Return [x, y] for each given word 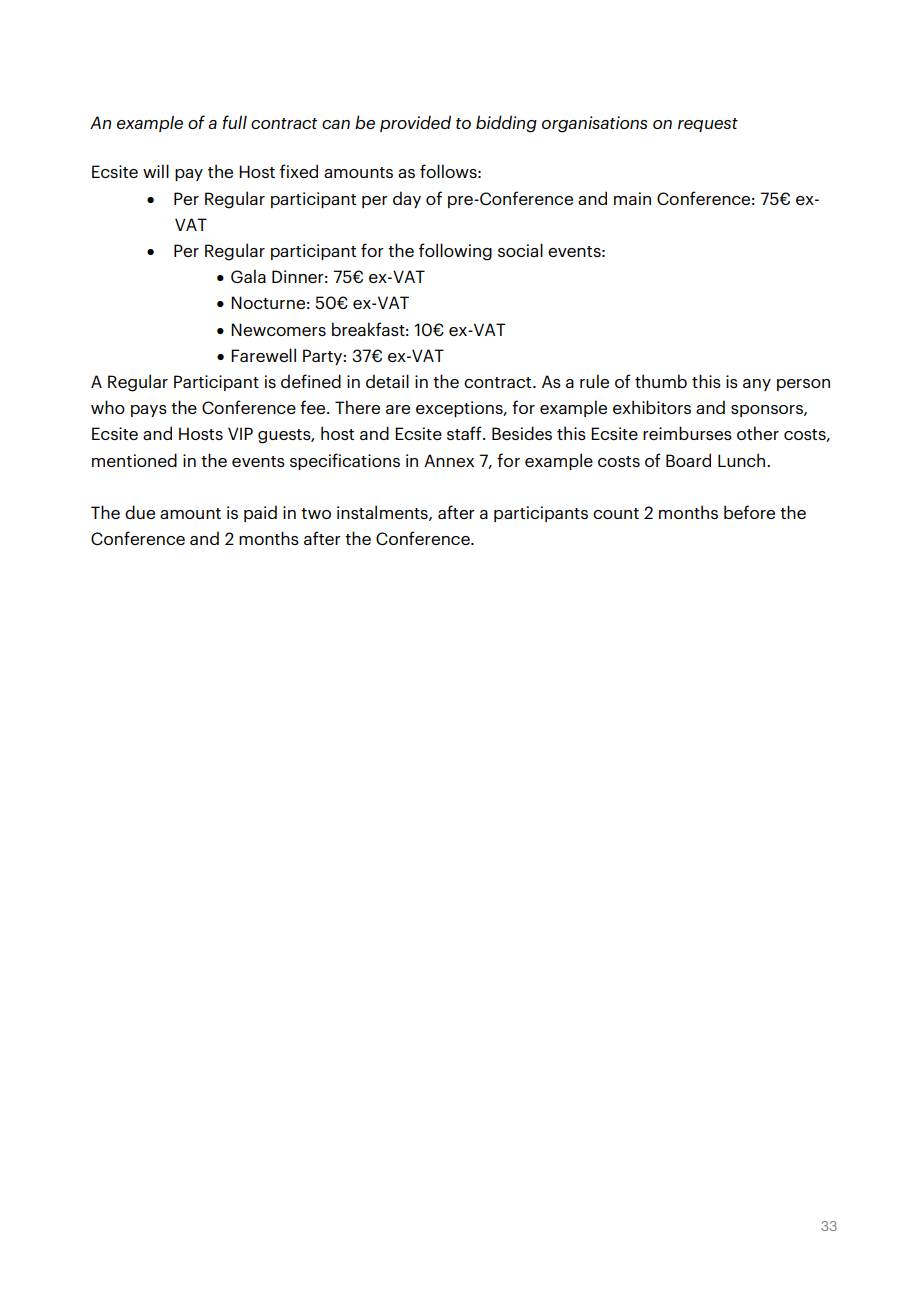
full [235, 122]
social [520, 250]
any [757, 385]
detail [387, 381]
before [749, 512]
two [316, 513]
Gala [248, 276]
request [708, 125]
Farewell [263, 355]
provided [415, 123]
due [140, 512]
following [455, 252]
